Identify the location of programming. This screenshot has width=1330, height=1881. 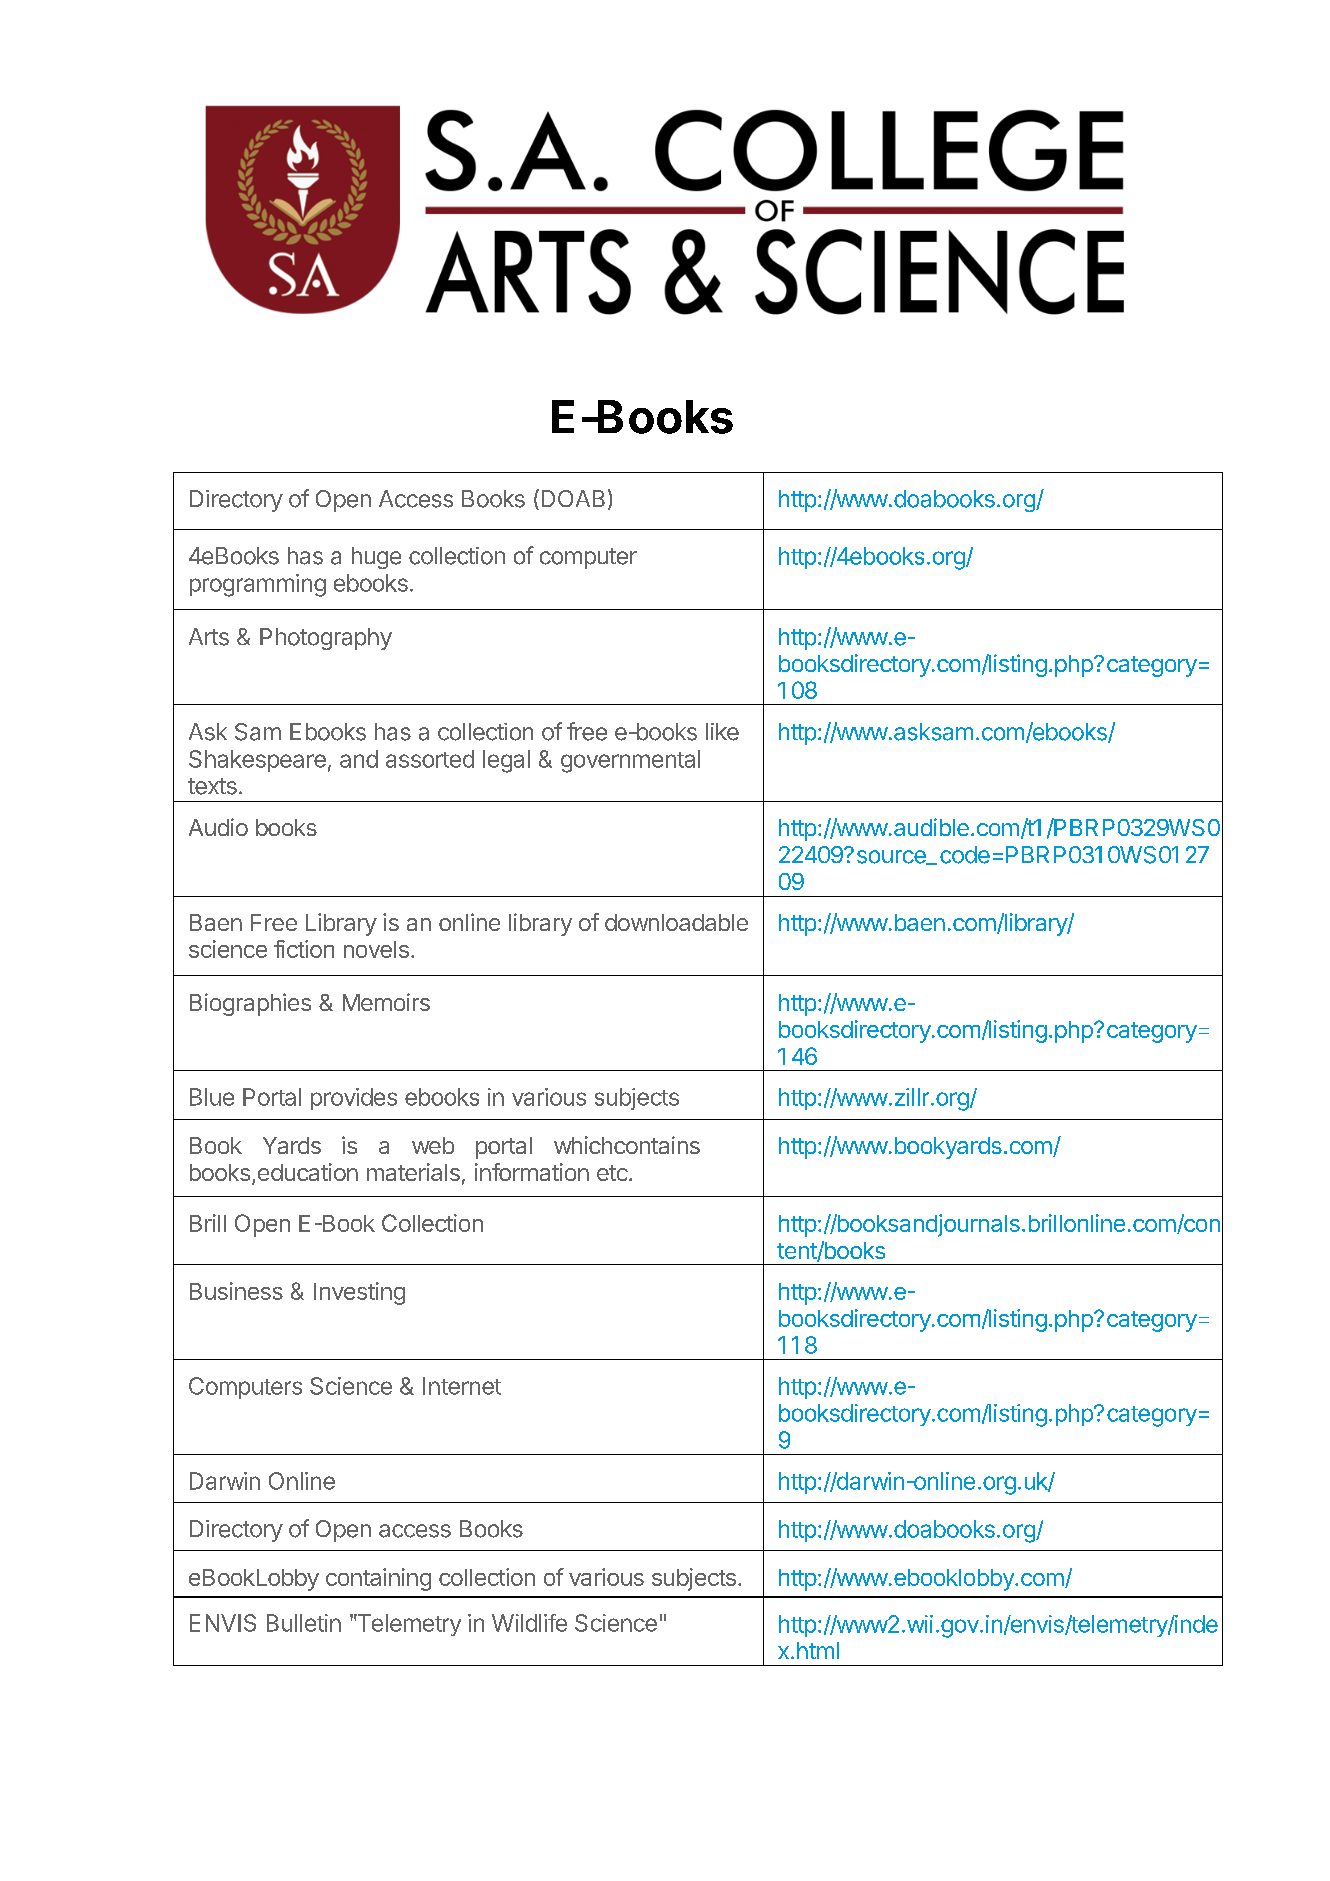
(258, 585).
